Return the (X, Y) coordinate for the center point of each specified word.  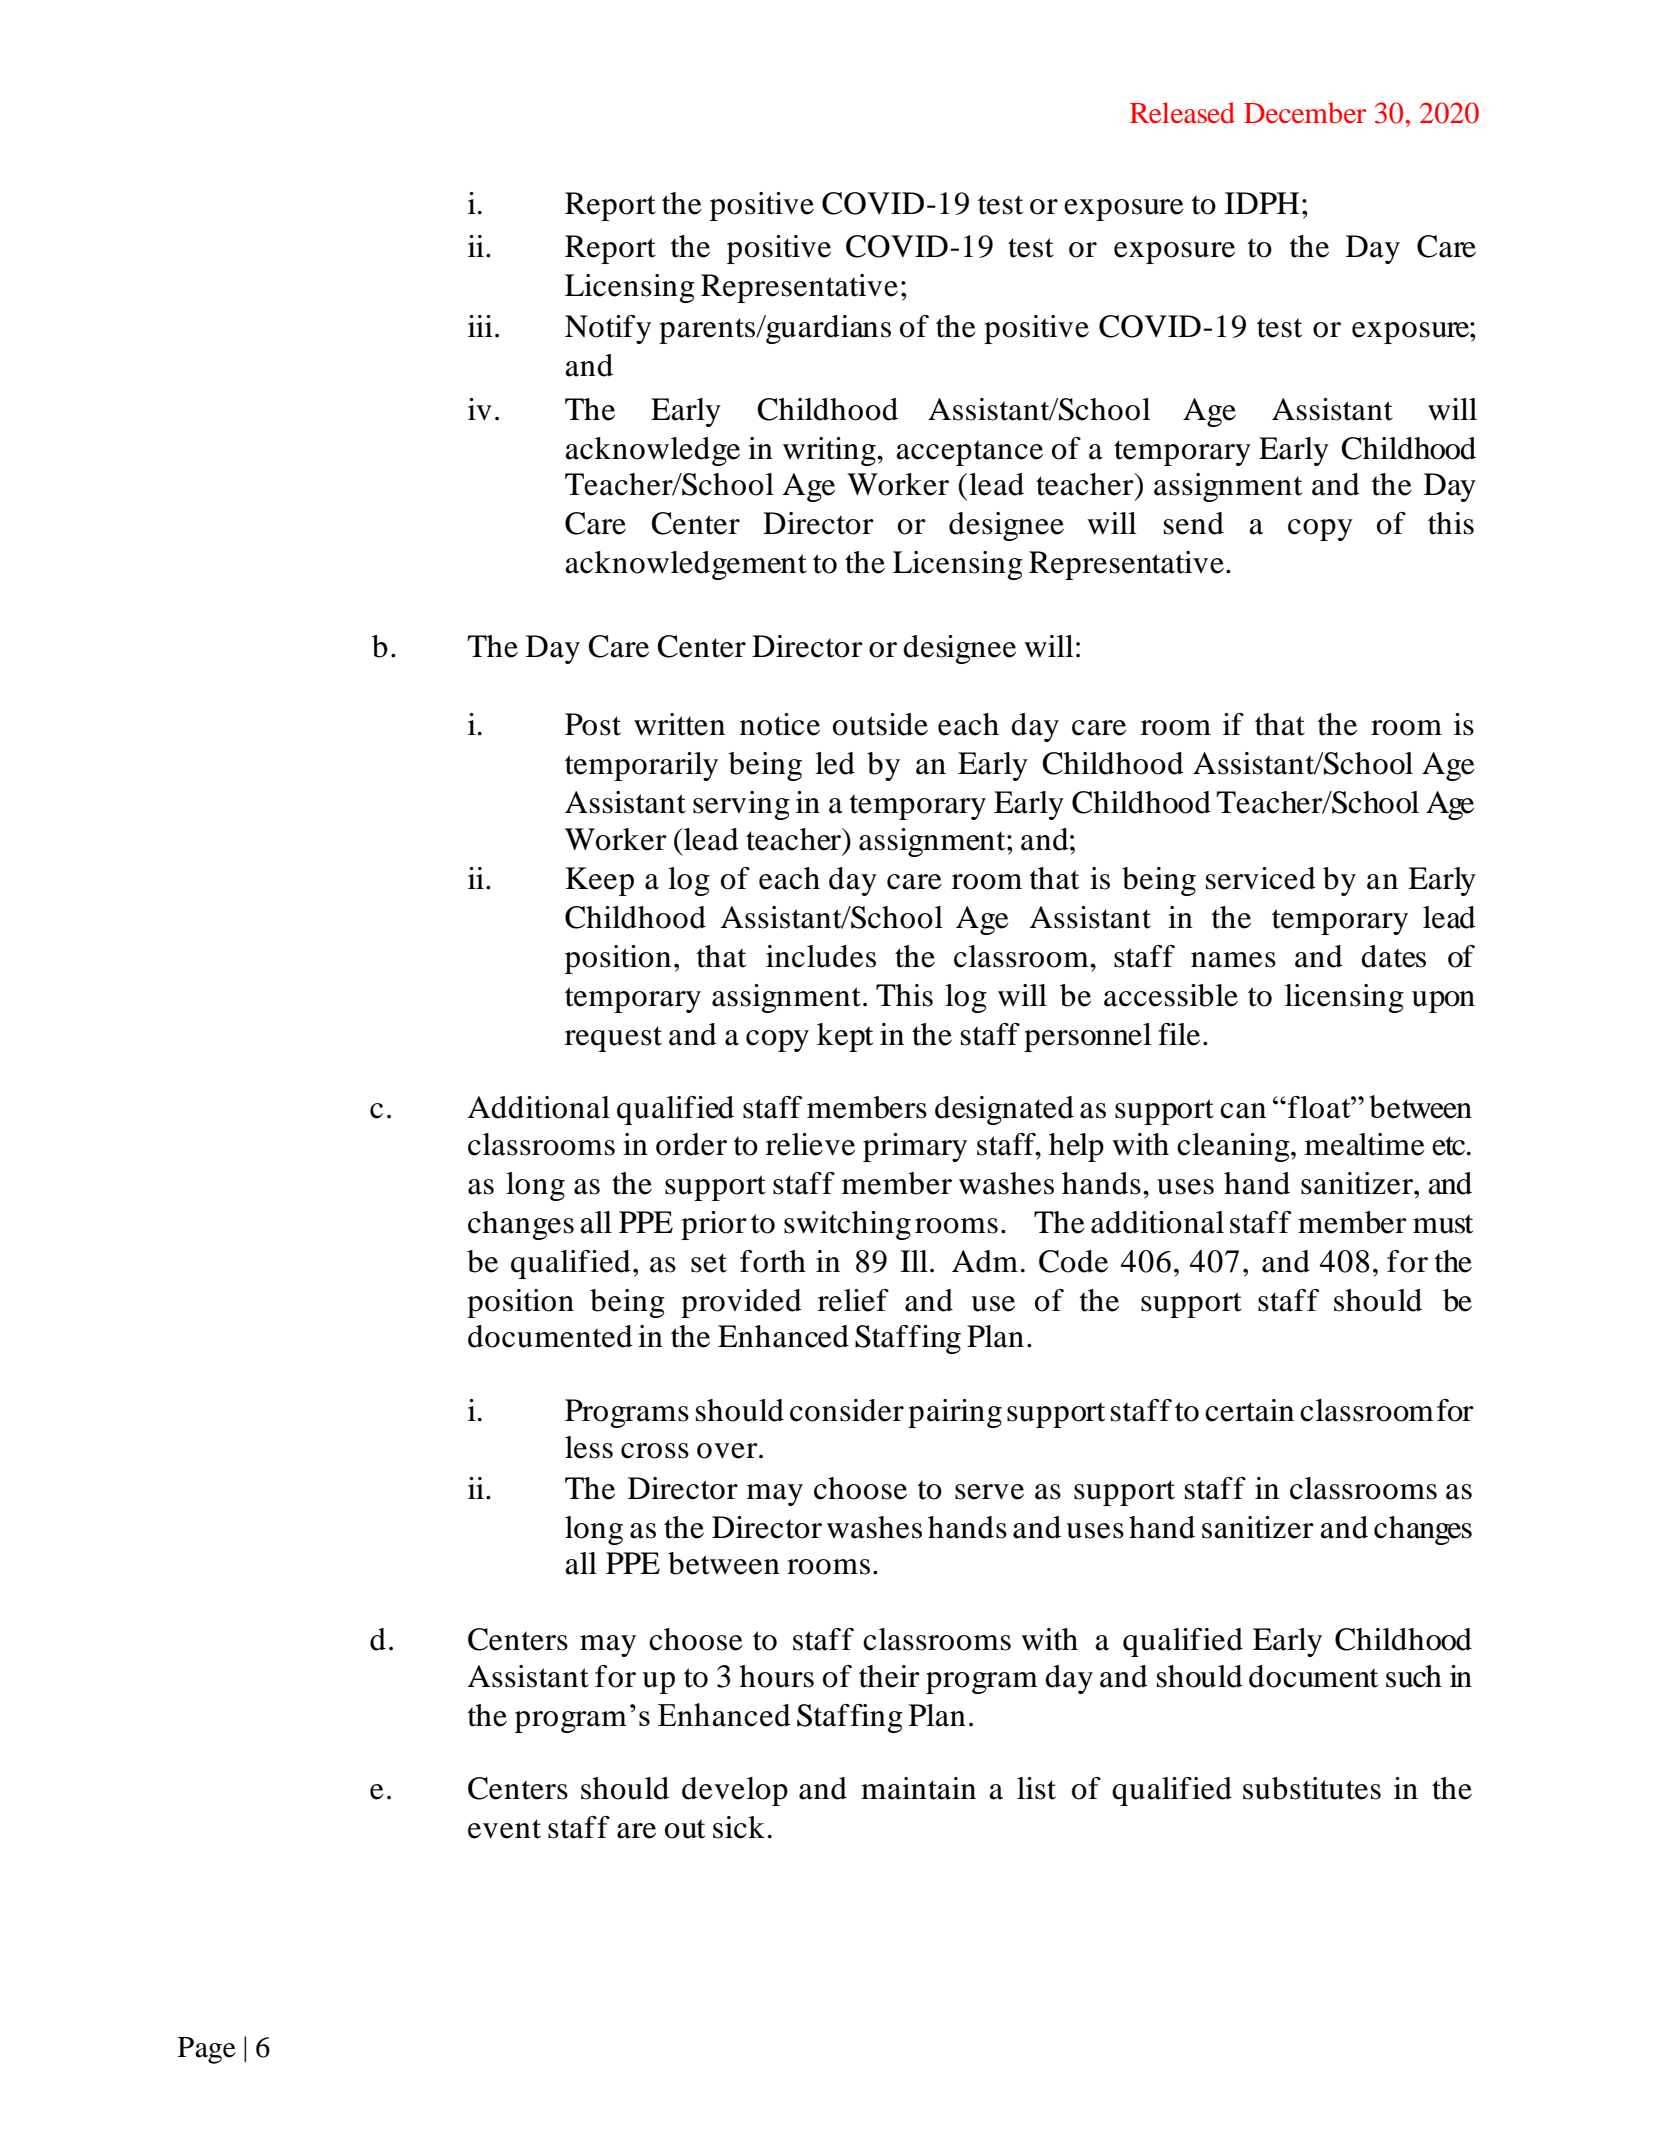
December (1305, 113)
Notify (608, 329)
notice (780, 724)
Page (207, 2050)
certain (1249, 1410)
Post (593, 724)
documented (550, 1336)
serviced (1261, 878)
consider (847, 1410)
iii (480, 326)
